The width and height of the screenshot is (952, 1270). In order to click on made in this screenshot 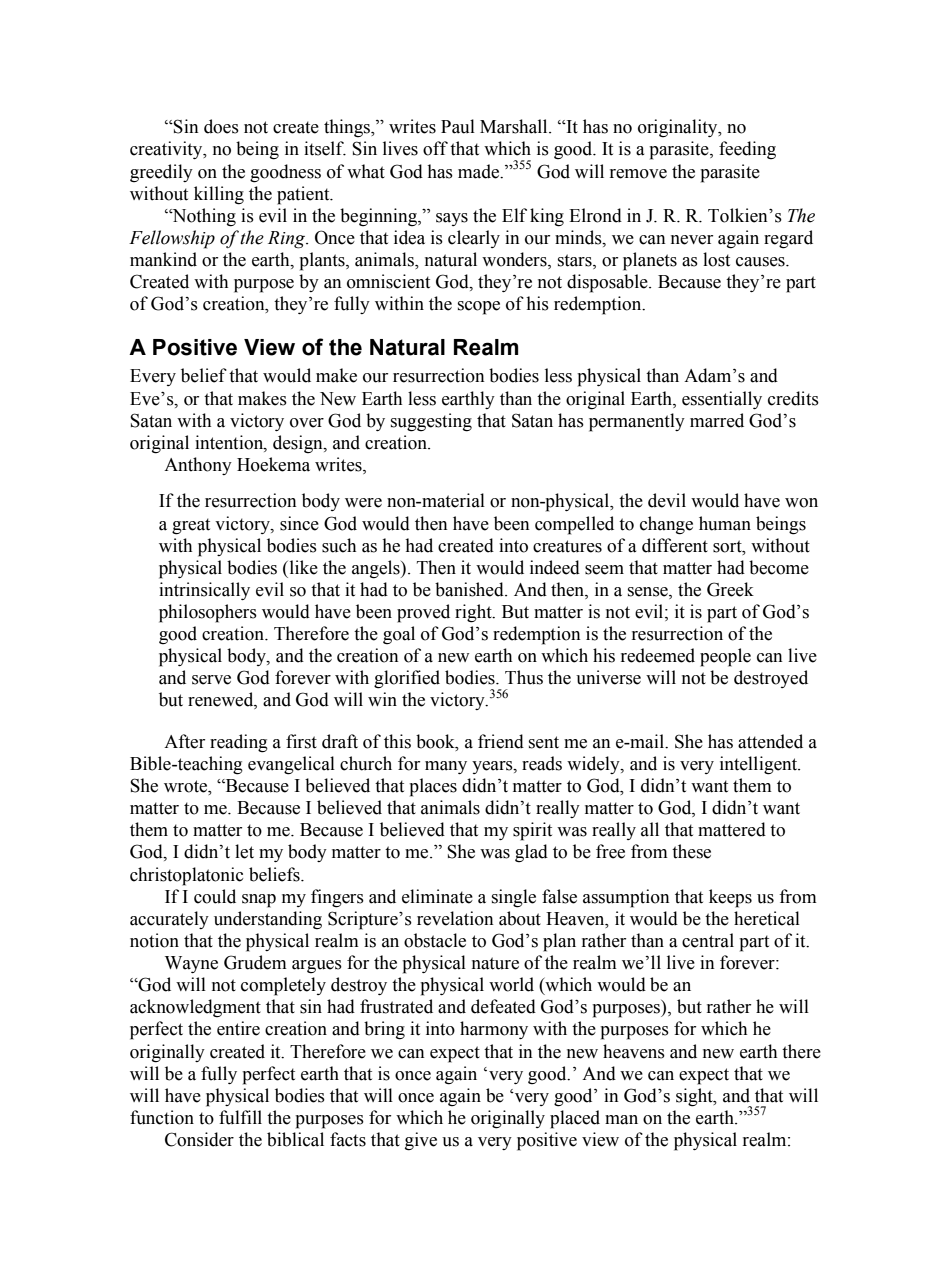, I will do `click(479, 171)`.
